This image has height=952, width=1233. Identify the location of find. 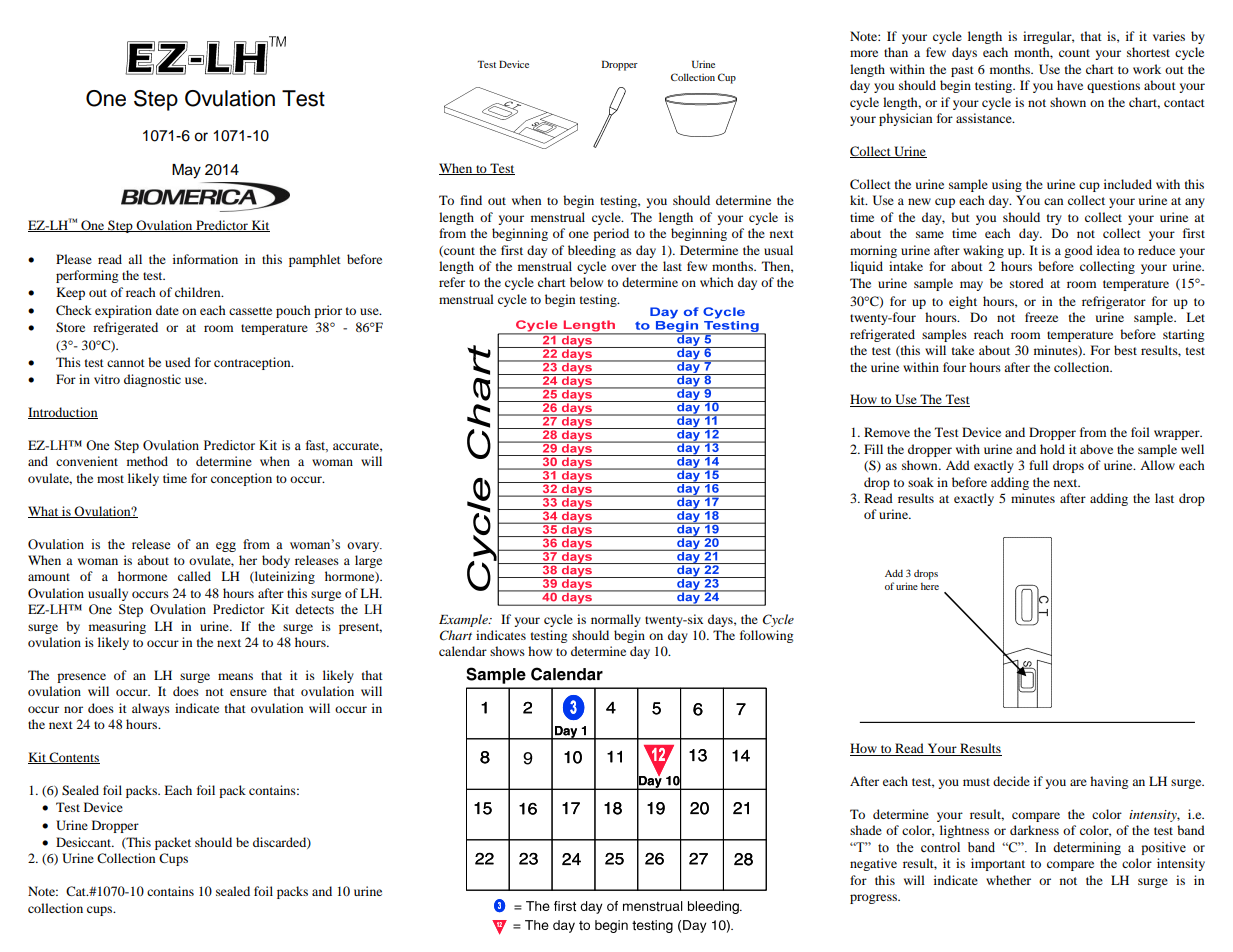
(471, 200).
